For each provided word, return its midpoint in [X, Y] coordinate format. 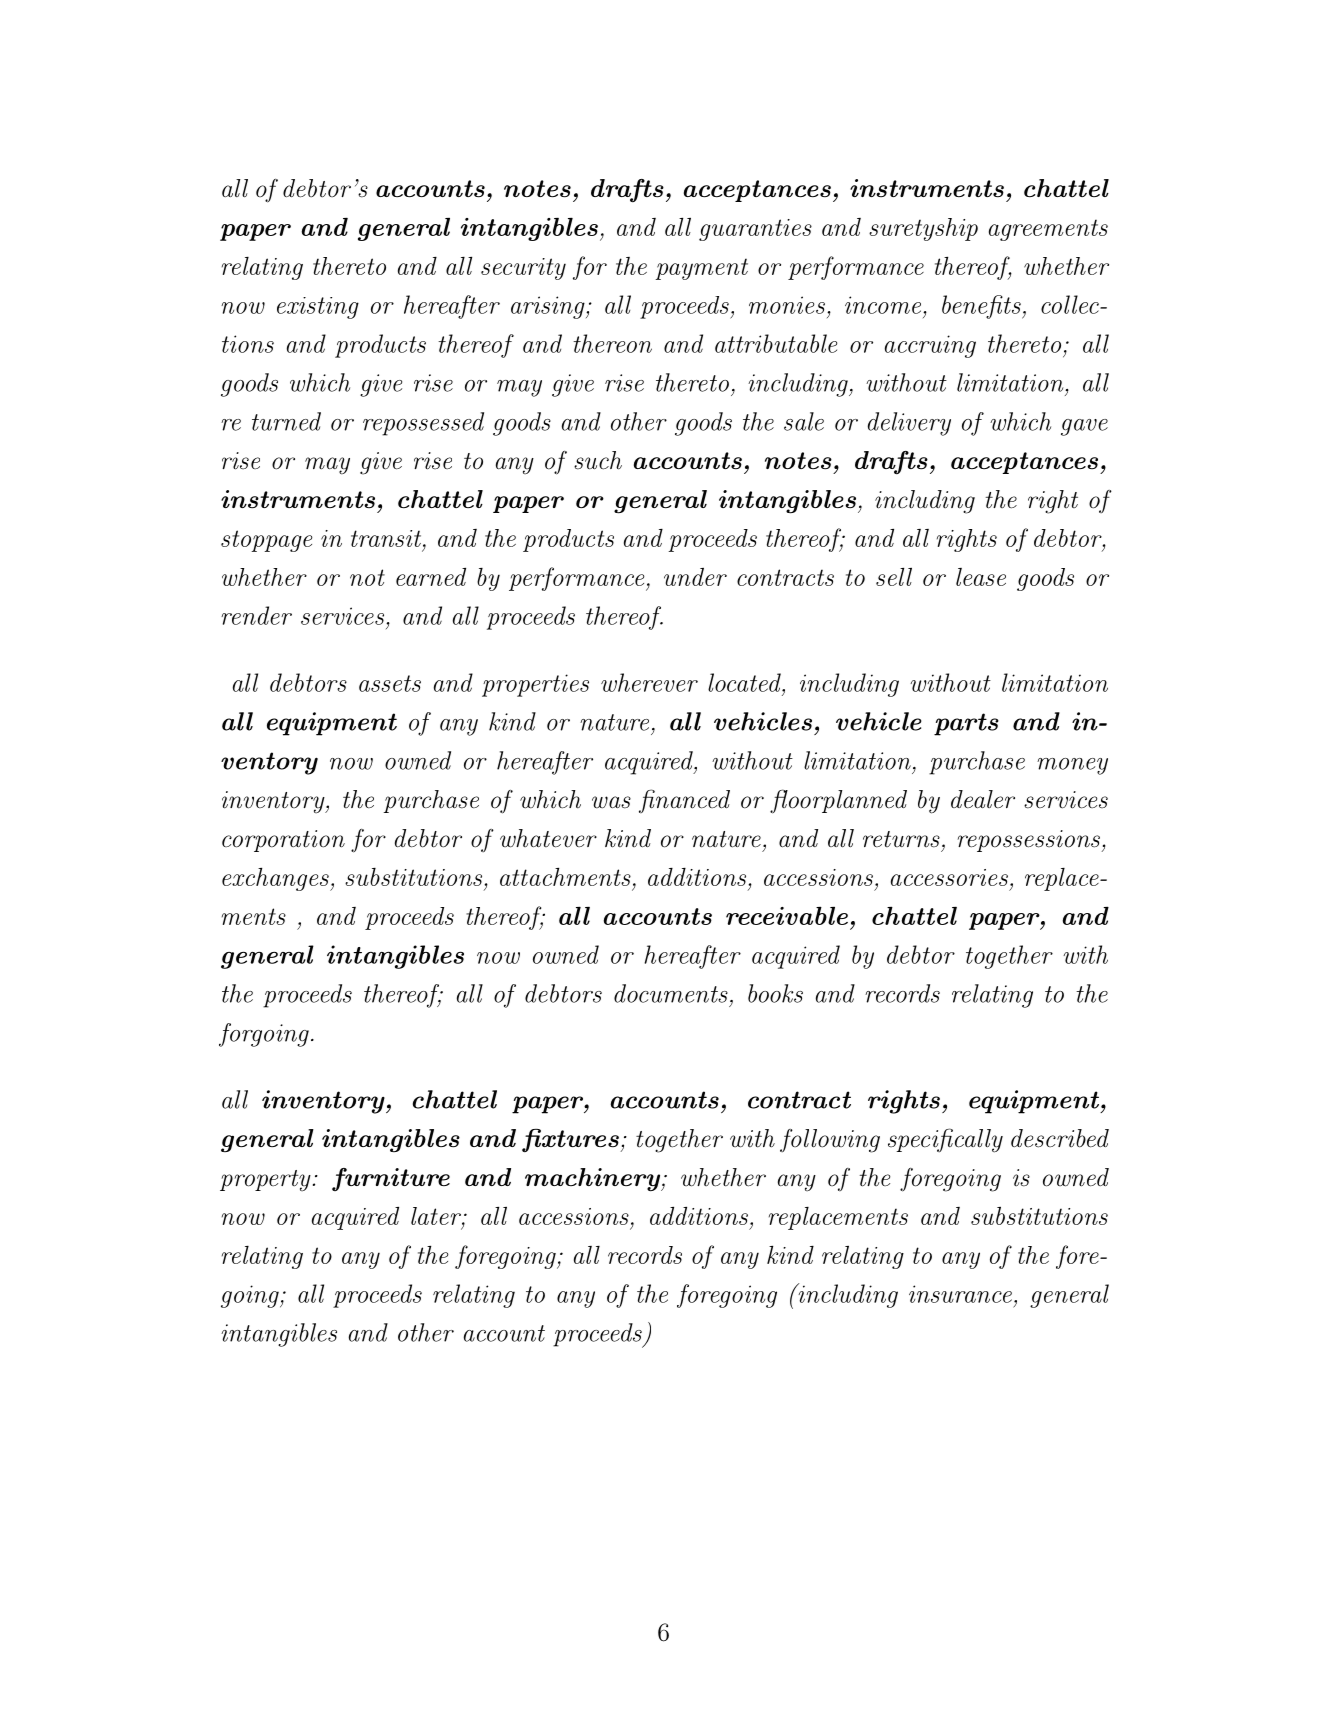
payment [701, 269]
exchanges [276, 879]
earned [431, 576]
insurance [960, 1294]
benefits [982, 307]
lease [981, 577]
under [695, 577]
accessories [949, 877]
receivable [787, 915]
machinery [594, 1180]
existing [318, 308]
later [437, 1216]
